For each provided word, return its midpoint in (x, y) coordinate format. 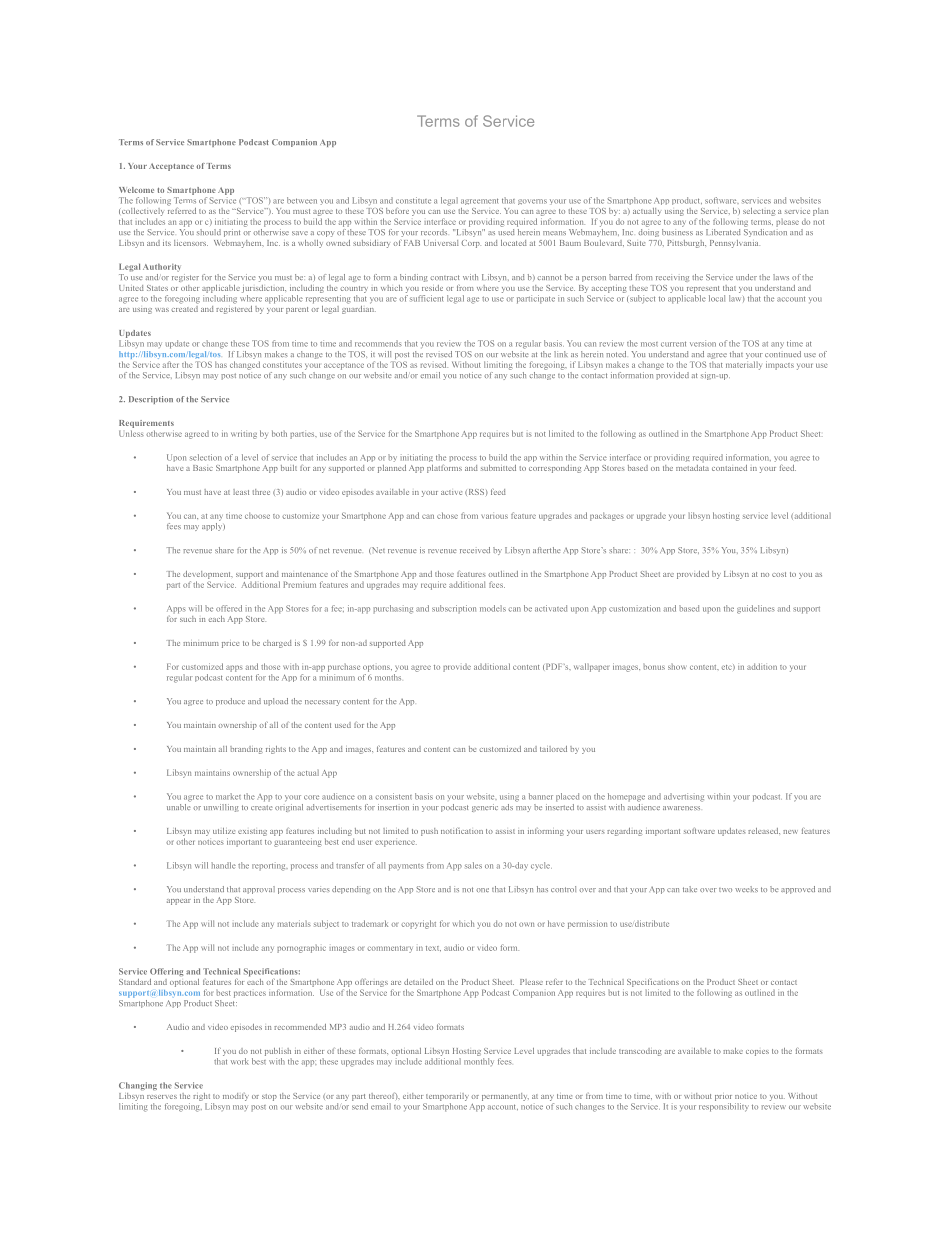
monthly (479, 1062)
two (725, 890)
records (434, 232)
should (209, 232)
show (677, 667)
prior (723, 1098)
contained (729, 468)
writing (244, 434)
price (230, 645)
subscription (454, 609)
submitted (498, 468)
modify (236, 1097)
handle (223, 865)
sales (473, 865)
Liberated (723, 232)
